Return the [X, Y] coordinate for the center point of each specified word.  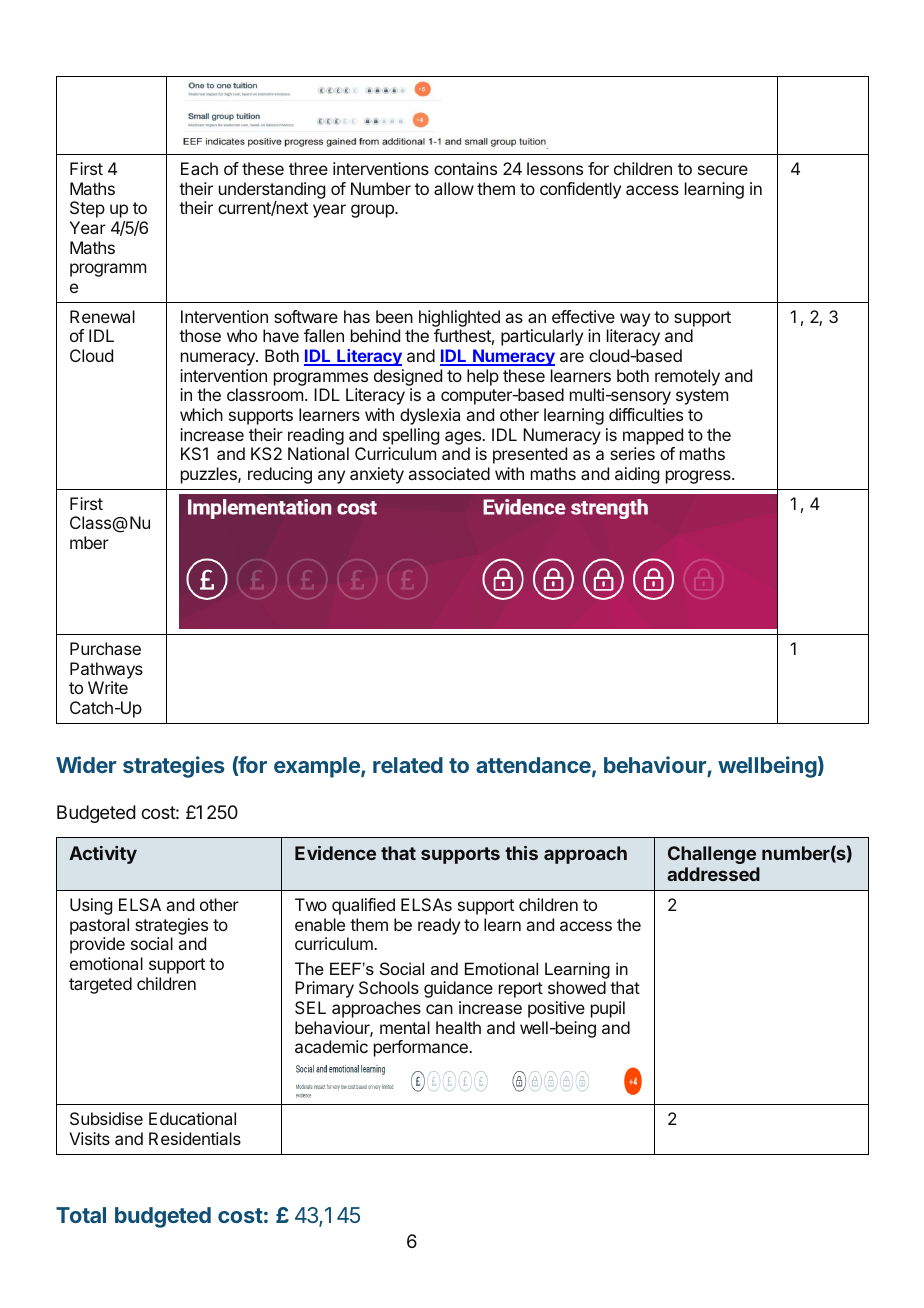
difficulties [646, 414]
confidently [580, 190]
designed [408, 377]
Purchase [105, 648]
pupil [608, 1009]
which [201, 414]
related [408, 765]
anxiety [377, 475]
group [373, 211]
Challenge [712, 855]
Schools [389, 987]
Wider [86, 764]
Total [81, 1215]
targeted [100, 985]
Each [199, 168]
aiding [637, 475]
